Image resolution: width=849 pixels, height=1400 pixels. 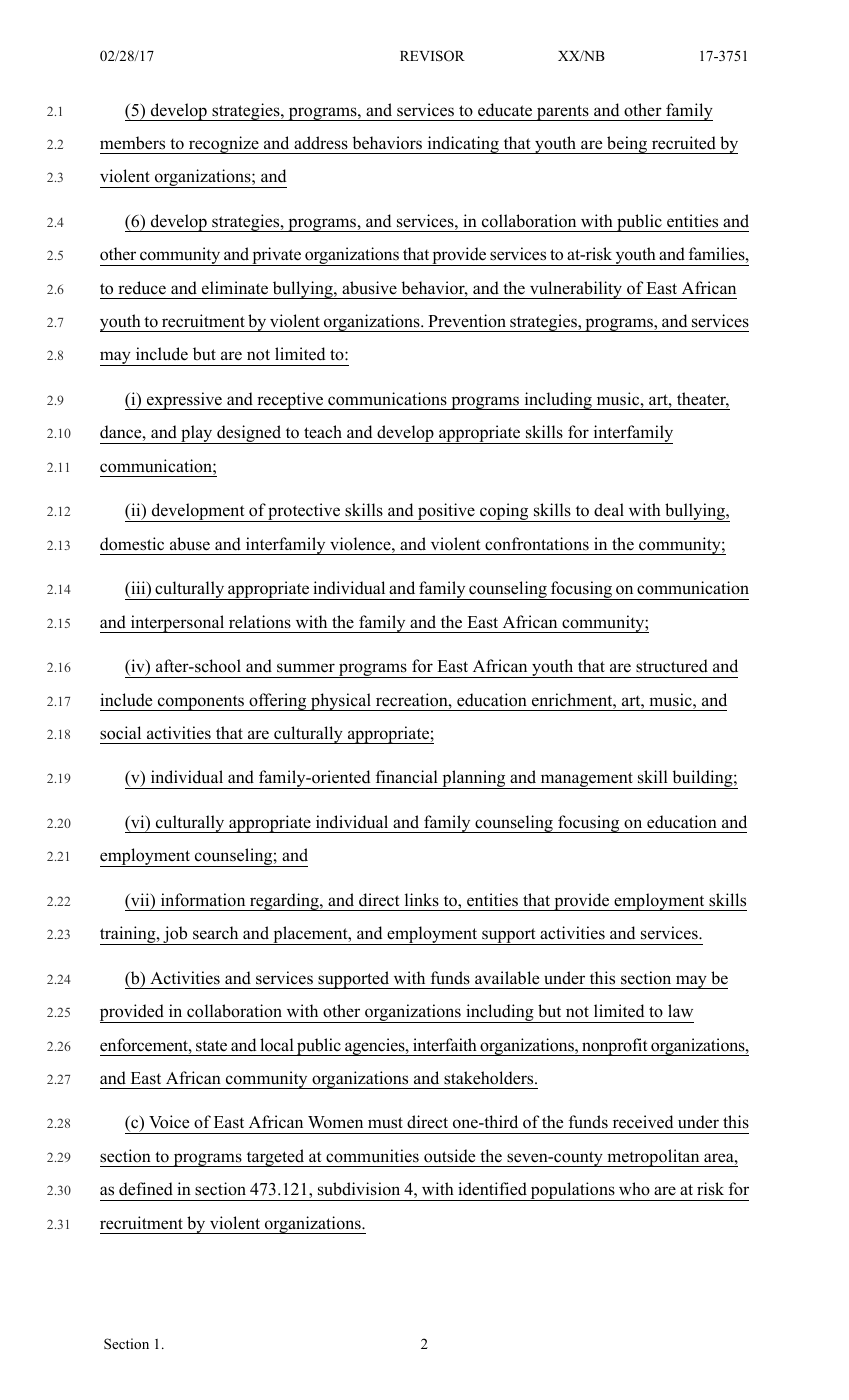 What do you see at coordinates (463, 145) in the screenshot?
I see `indicating` at bounding box center [463, 145].
